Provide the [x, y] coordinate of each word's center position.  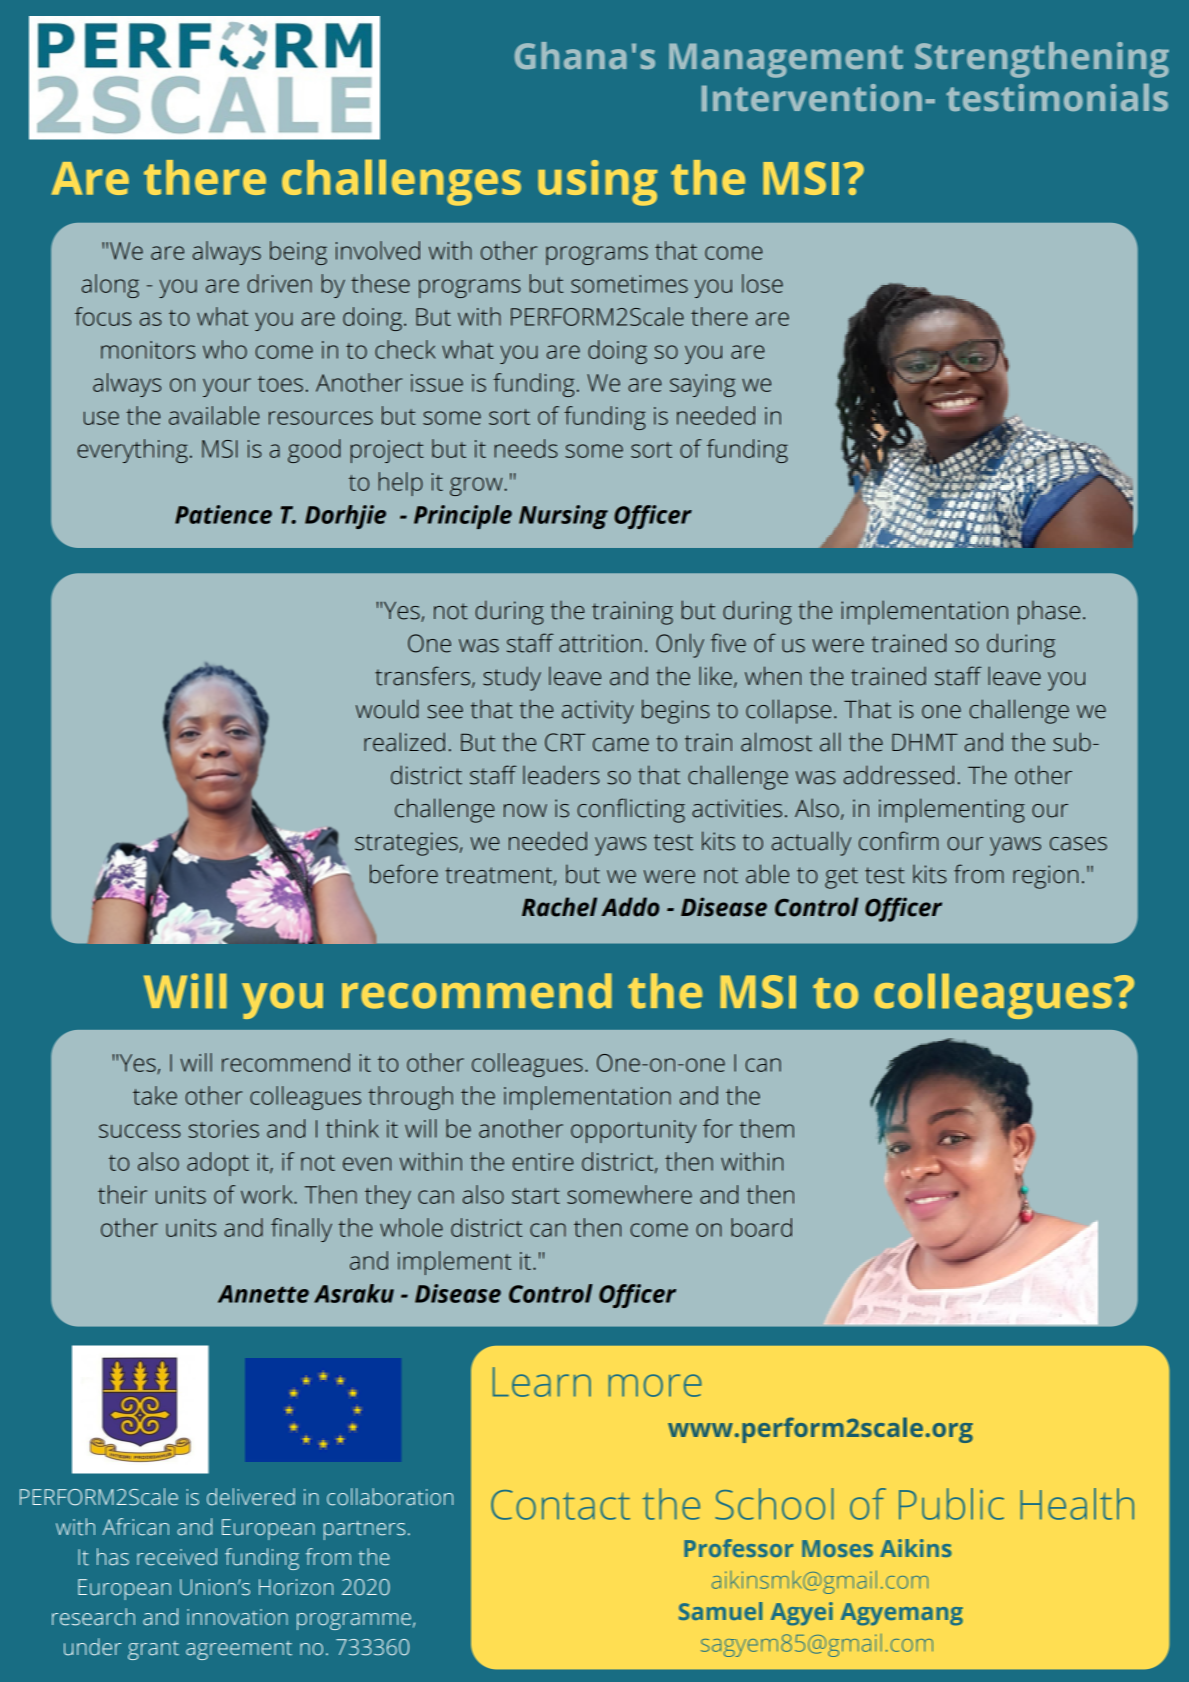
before [404, 874]
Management [786, 60]
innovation [237, 1617]
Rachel [559, 907]
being [298, 253]
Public [951, 1504]
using [598, 183]
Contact [560, 1505]
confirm [898, 841]
